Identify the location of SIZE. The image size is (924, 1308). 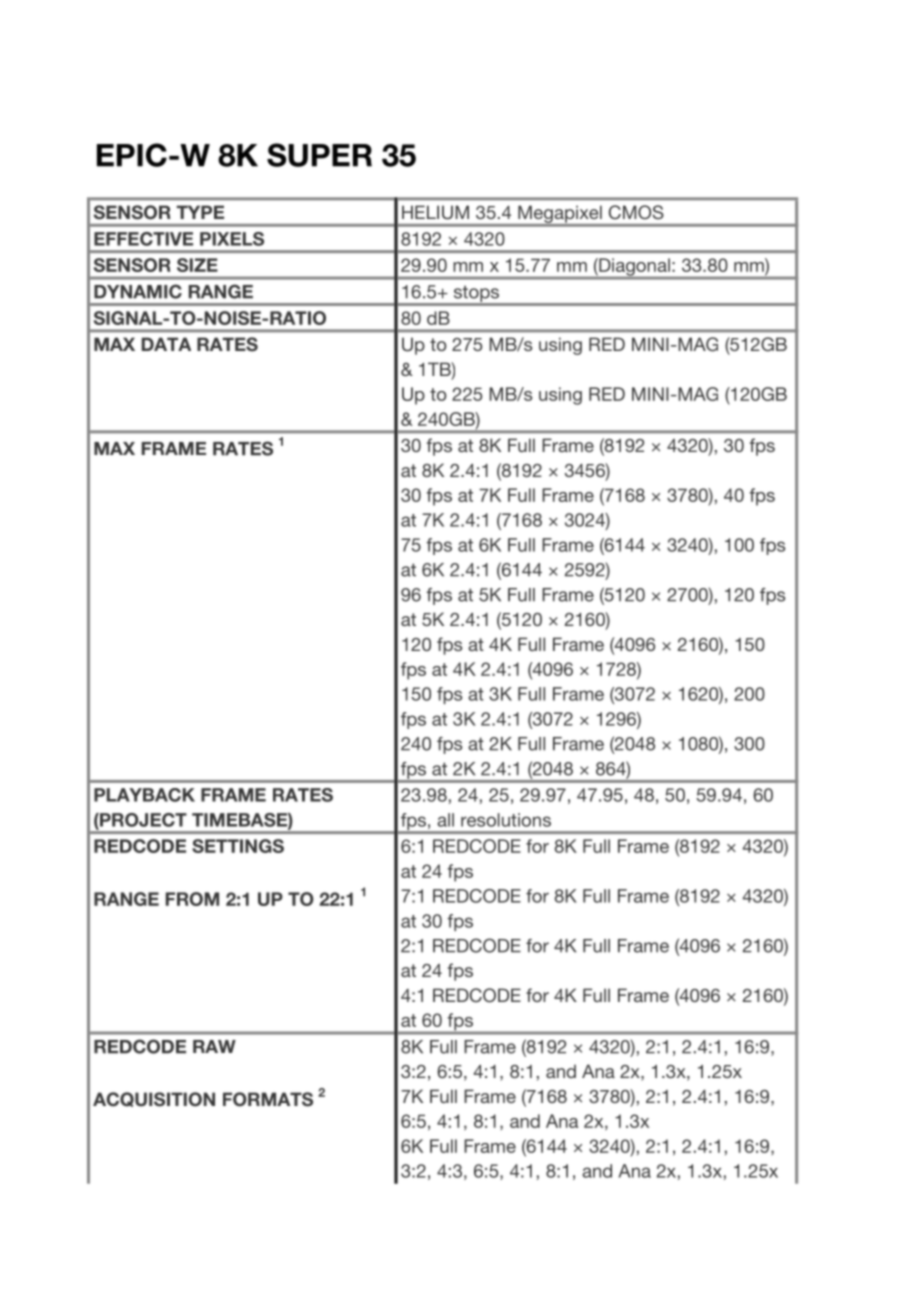
(197, 265).
